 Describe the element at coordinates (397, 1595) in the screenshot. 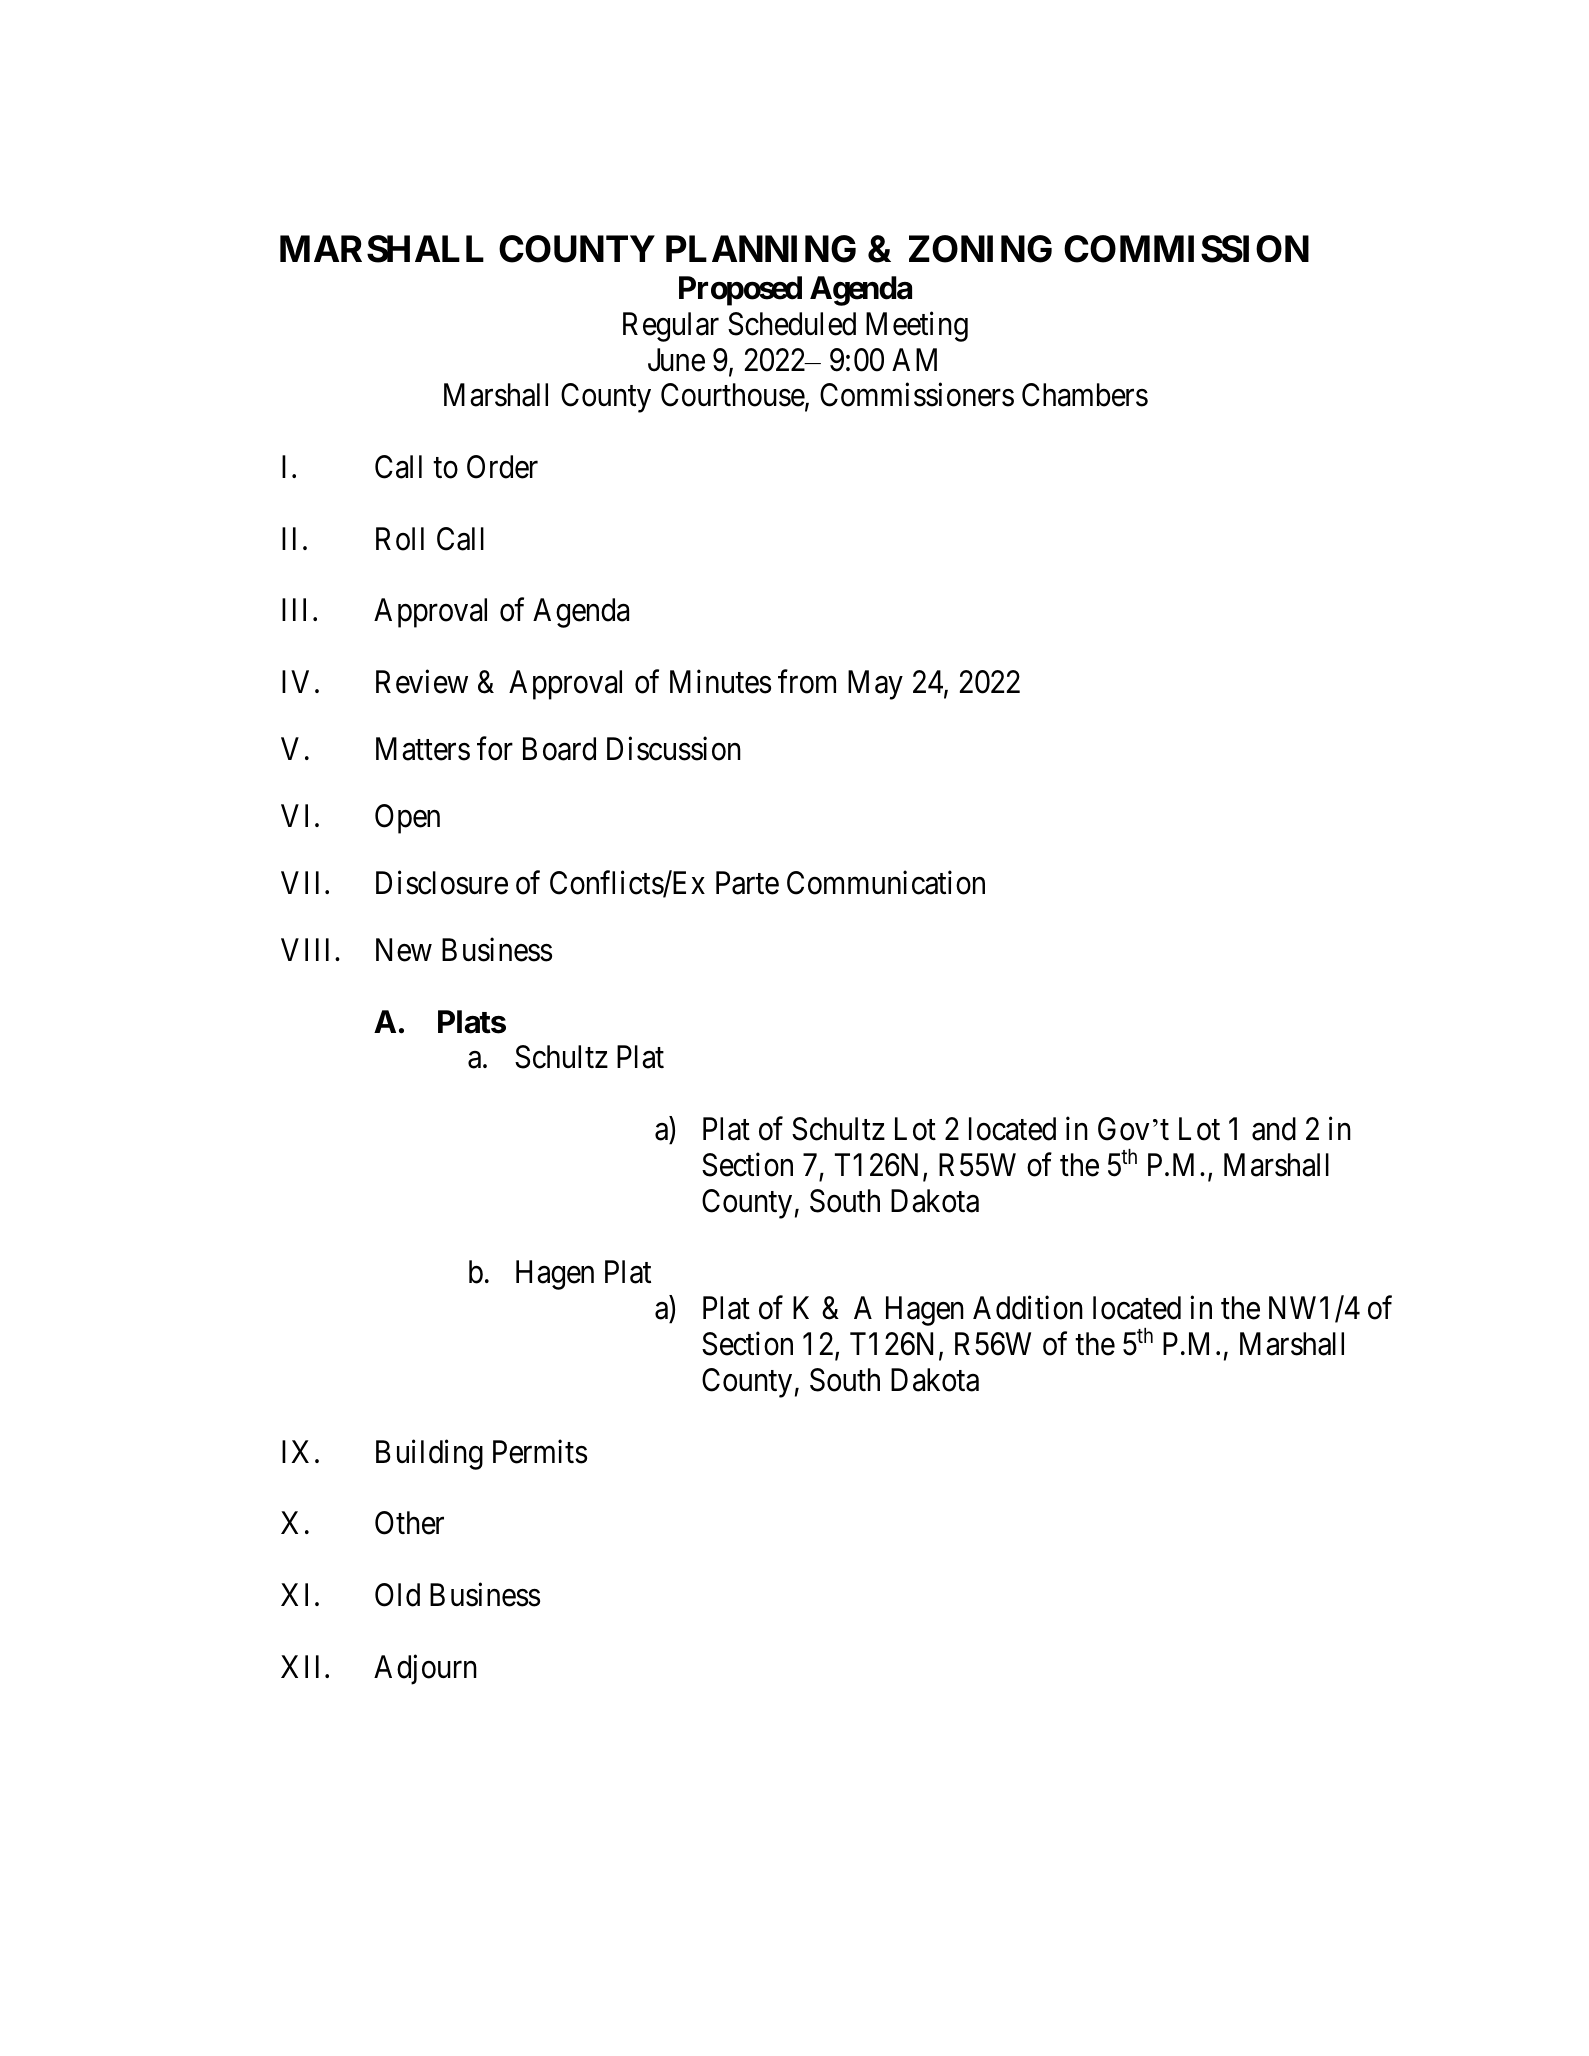

I see `Old` at that location.
